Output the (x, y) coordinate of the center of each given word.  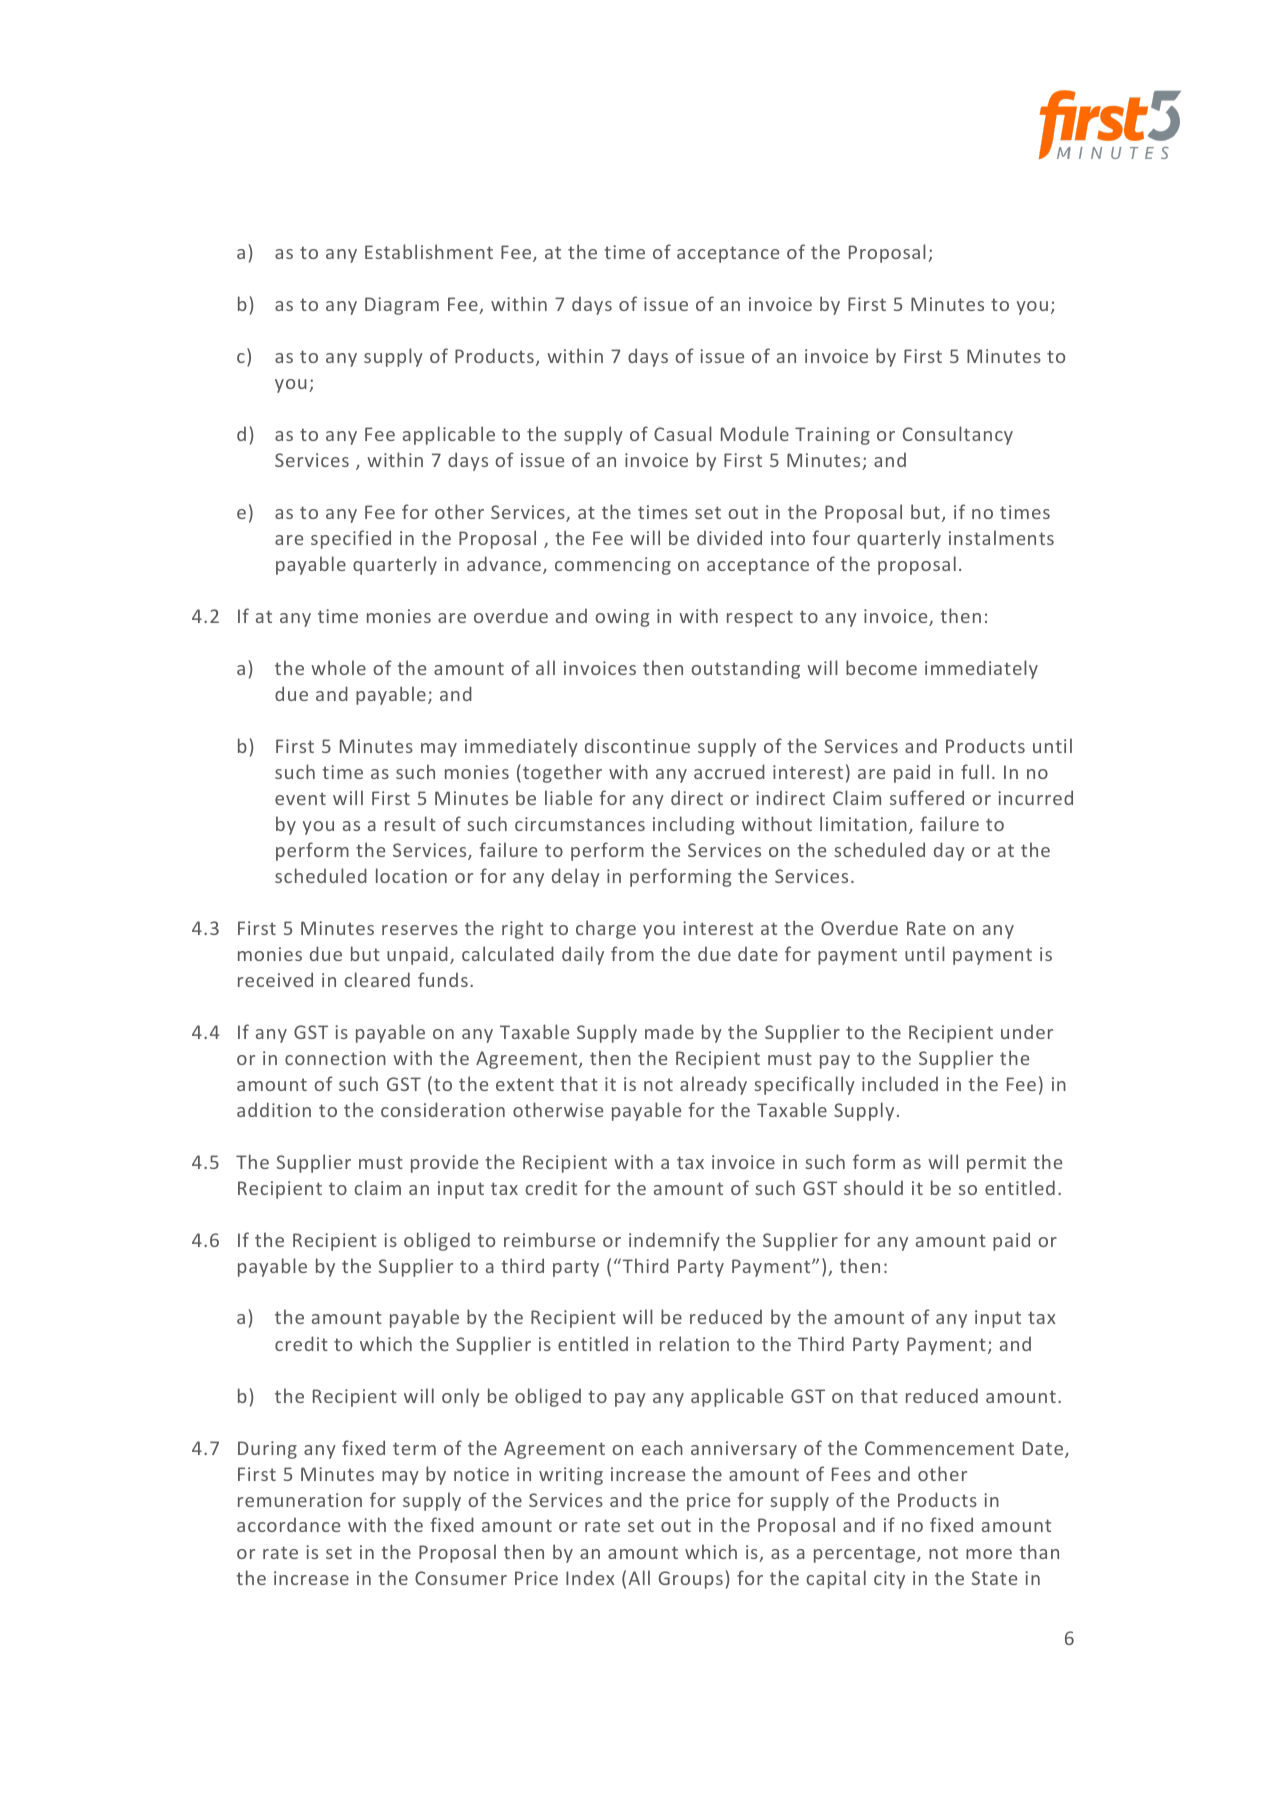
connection (335, 1058)
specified (351, 539)
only (461, 1397)
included (900, 1083)
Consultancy (958, 435)
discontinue (637, 745)
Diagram (402, 306)
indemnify (674, 1241)
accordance (288, 1524)
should (873, 1187)
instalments (1001, 537)
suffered (927, 797)
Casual (683, 433)
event (300, 798)
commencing (613, 566)
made (669, 1031)
